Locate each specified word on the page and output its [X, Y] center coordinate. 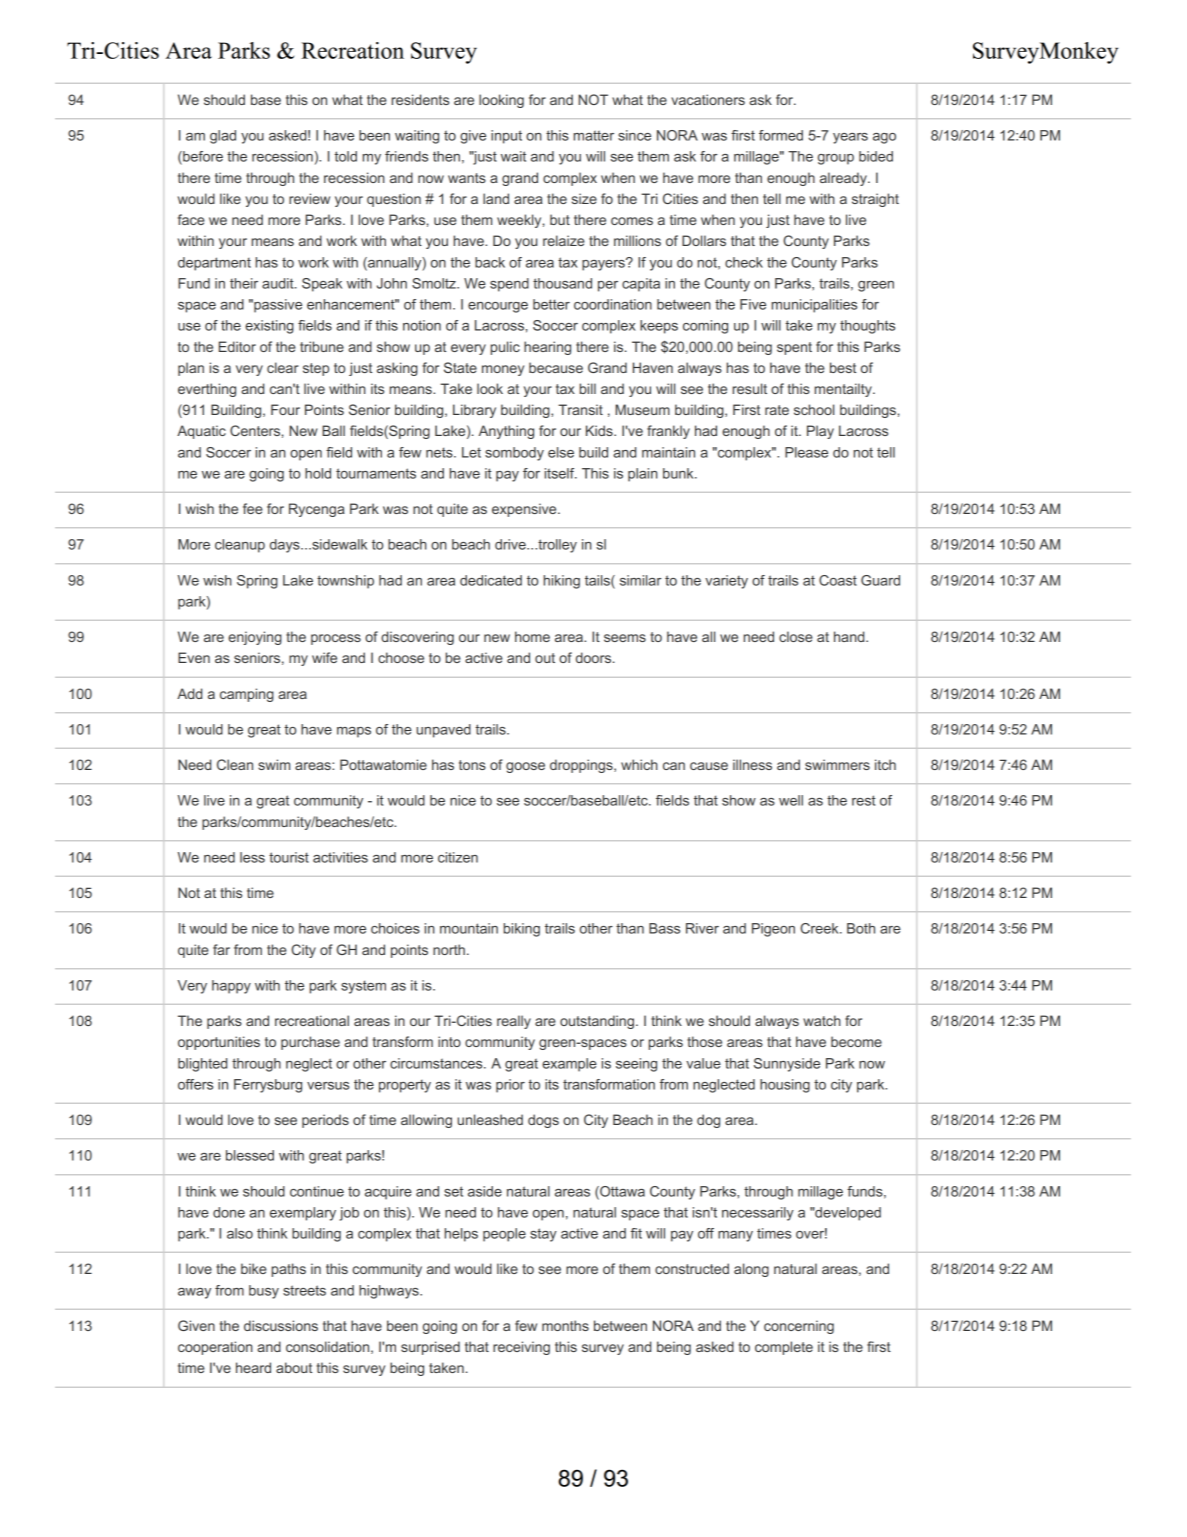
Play [820, 432]
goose [525, 767]
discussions [281, 1325]
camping [247, 695]
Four [285, 409]
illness [752, 764]
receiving [521, 1348]
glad [223, 137]
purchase [310, 1043]
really [514, 1022]
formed [781, 135]
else [561, 452]
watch [822, 1020]
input [506, 137]
